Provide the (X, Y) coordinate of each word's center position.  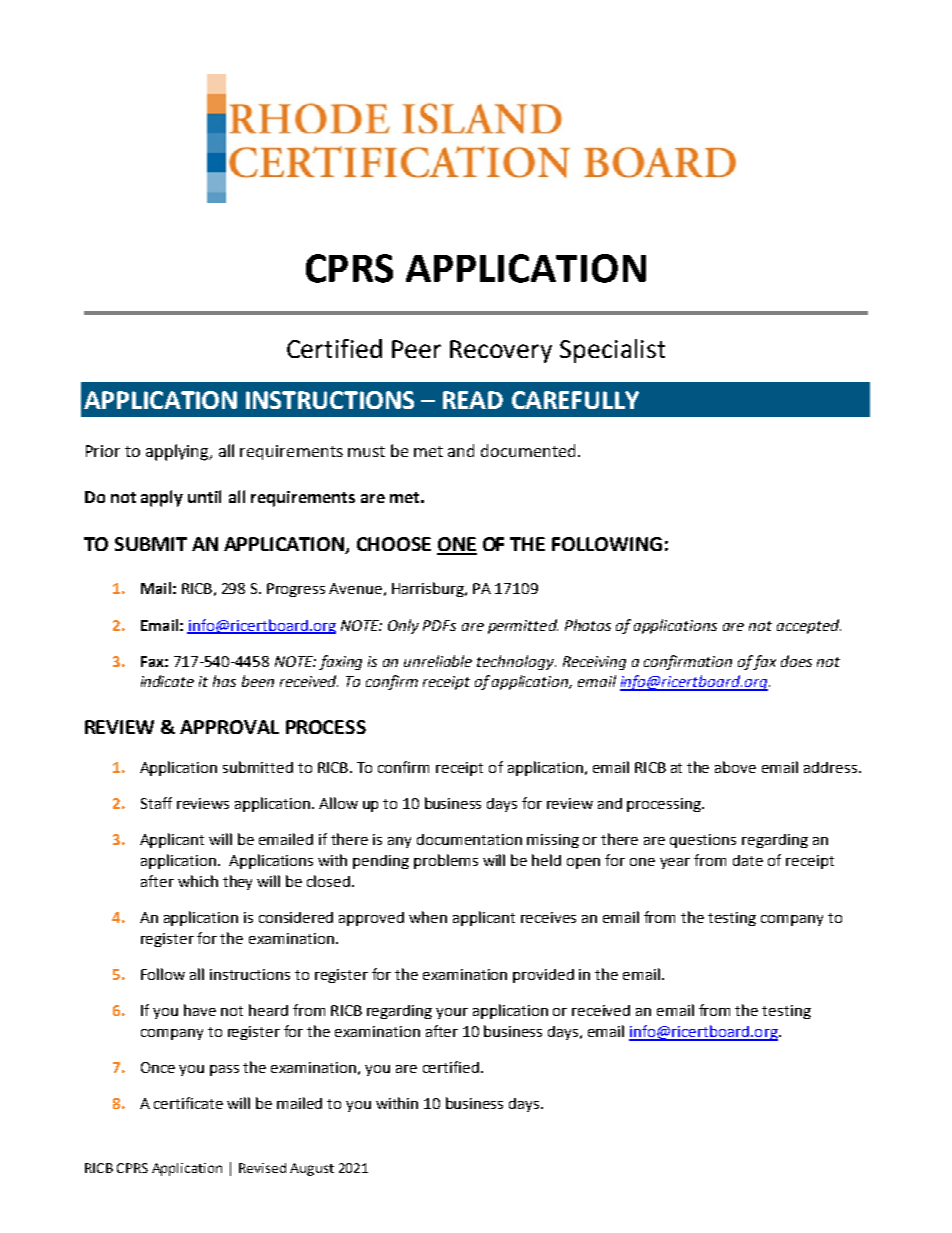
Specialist (612, 351)
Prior (103, 451)
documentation (469, 839)
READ (473, 400)
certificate (188, 1103)
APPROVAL (229, 727)
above (735, 767)
